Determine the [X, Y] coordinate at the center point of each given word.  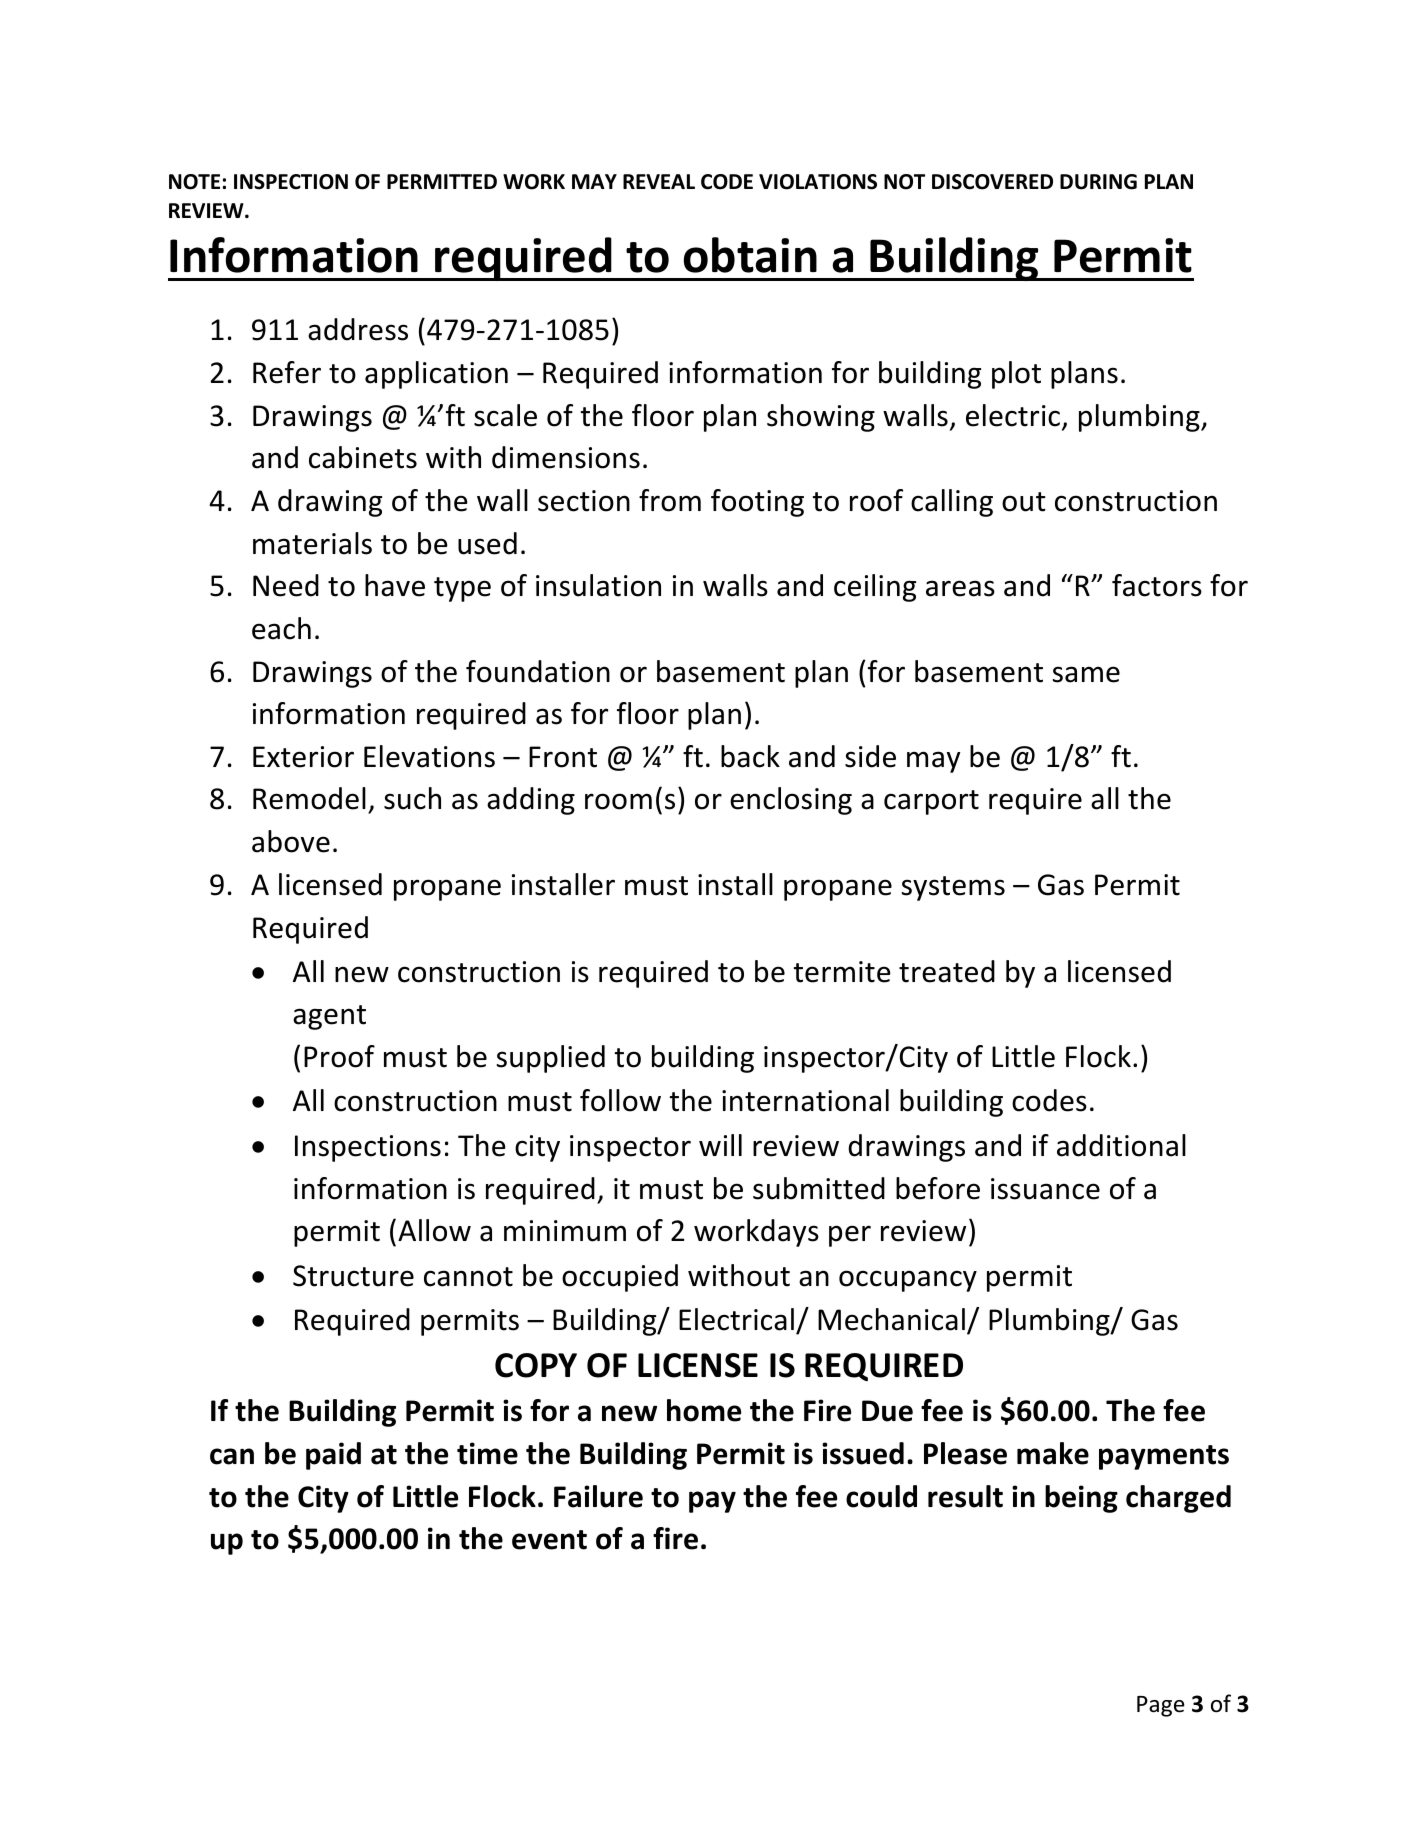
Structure [353, 1276]
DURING [1098, 182]
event [549, 1540]
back [750, 756]
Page [1161, 1706]
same [1086, 674]
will [720, 1145]
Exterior [303, 757]
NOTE [194, 182]
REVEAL [659, 181]
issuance [1045, 1189]
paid [333, 1456]
